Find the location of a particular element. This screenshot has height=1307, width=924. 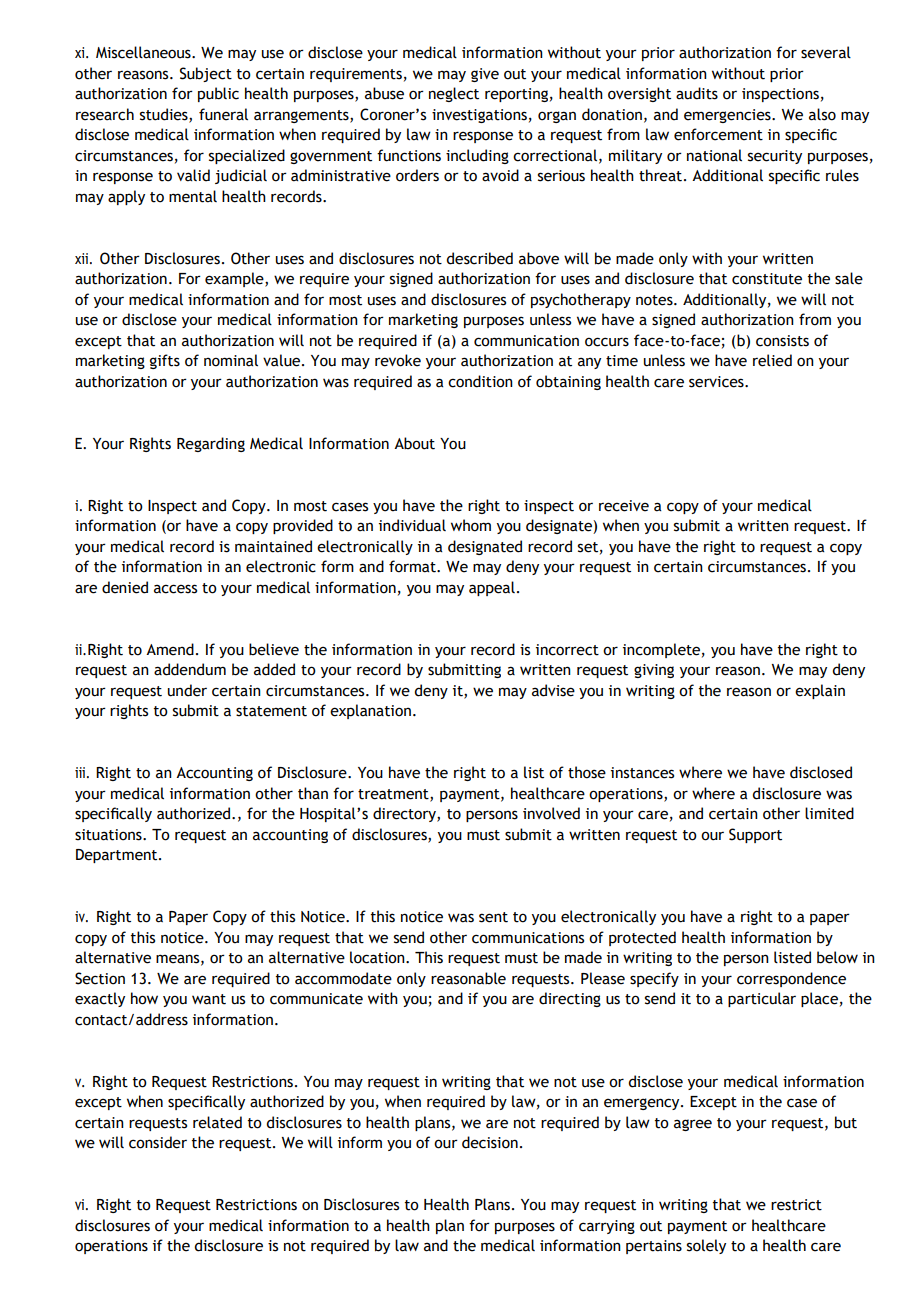

decision is located at coordinates (490, 1142).
